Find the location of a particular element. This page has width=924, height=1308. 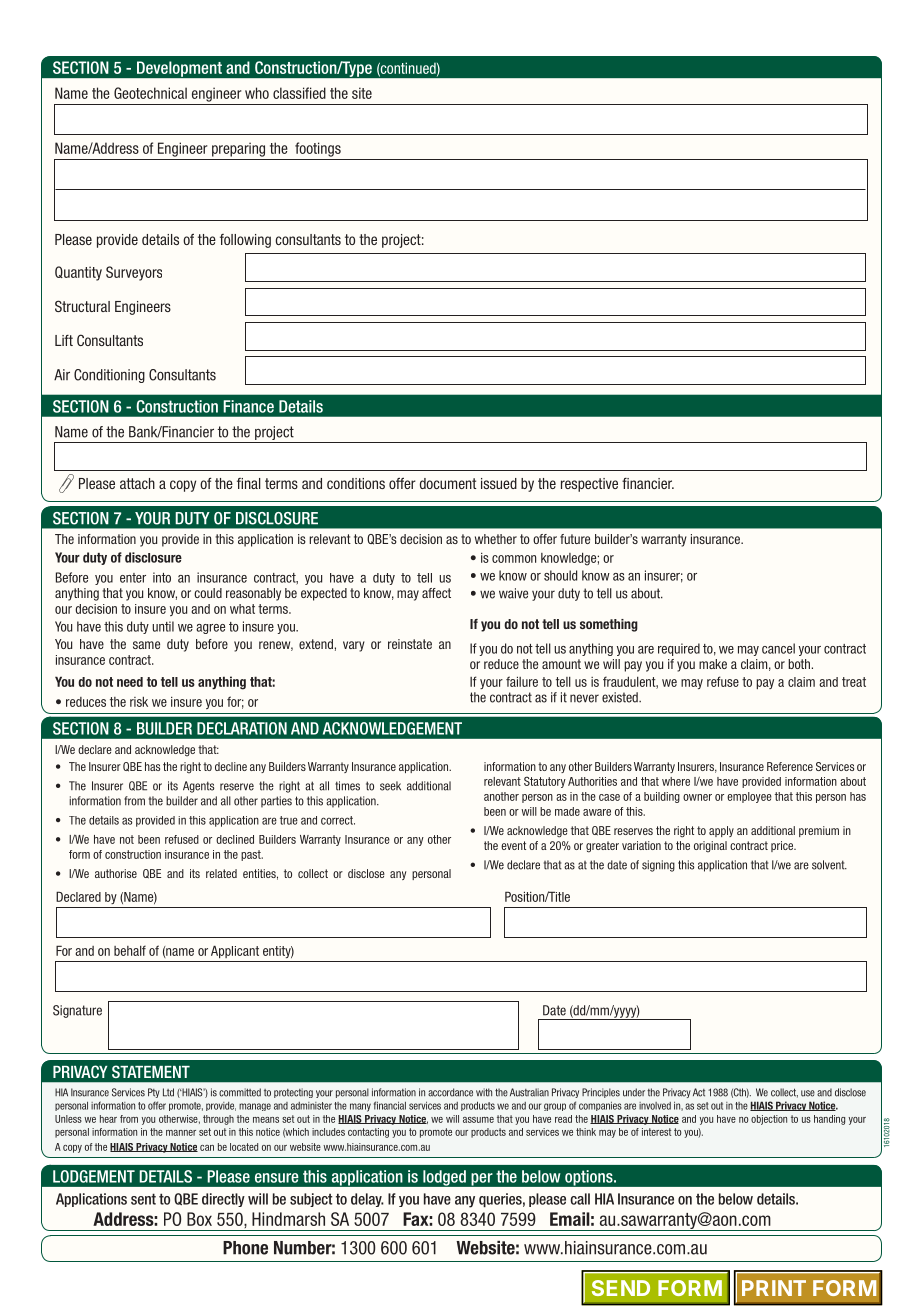

behalf is located at coordinates (130, 950).
